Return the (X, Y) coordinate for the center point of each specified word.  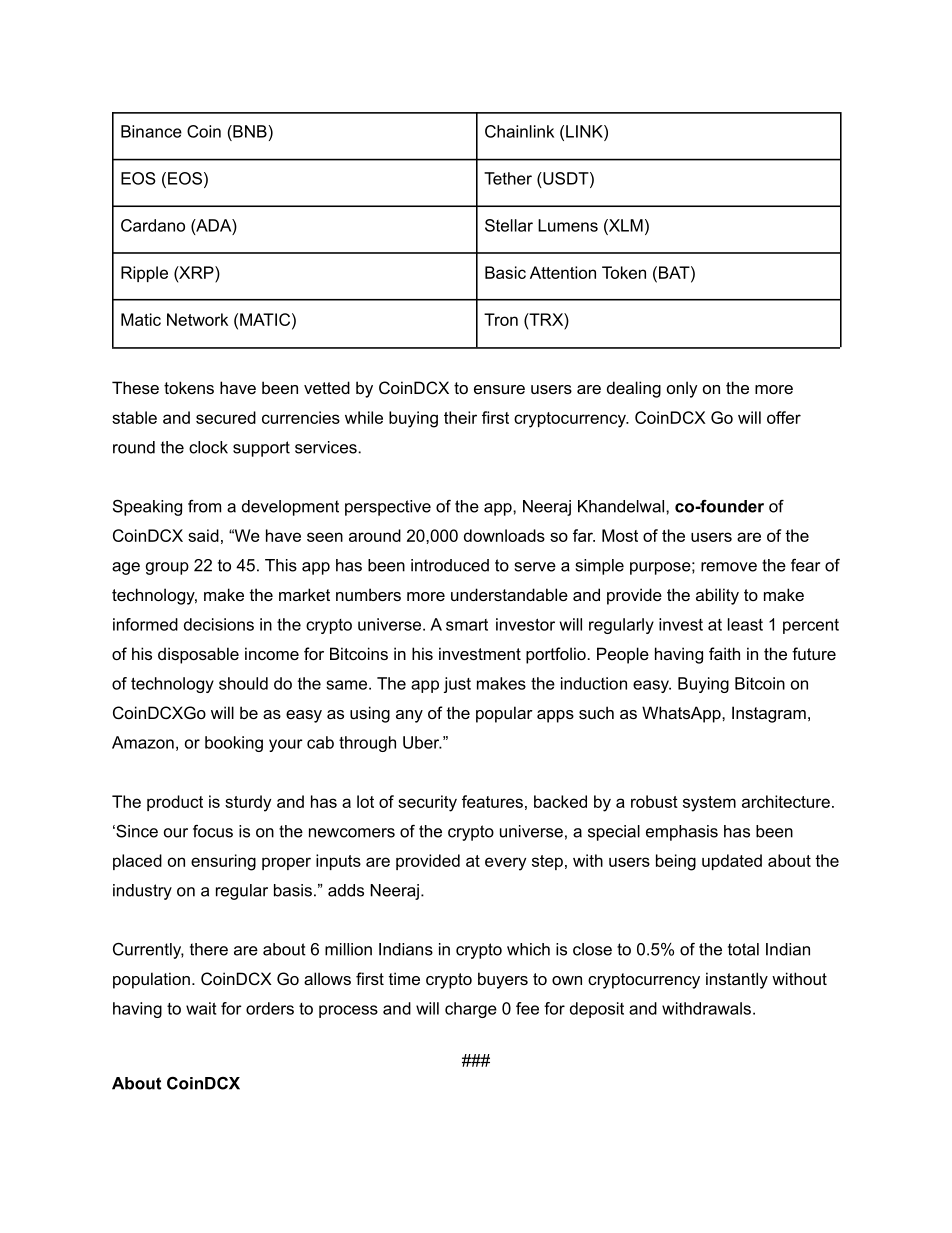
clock (208, 447)
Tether (508, 178)
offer (784, 417)
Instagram (769, 714)
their (460, 417)
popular (504, 714)
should (243, 683)
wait (201, 1008)
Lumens (568, 225)
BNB (250, 131)
